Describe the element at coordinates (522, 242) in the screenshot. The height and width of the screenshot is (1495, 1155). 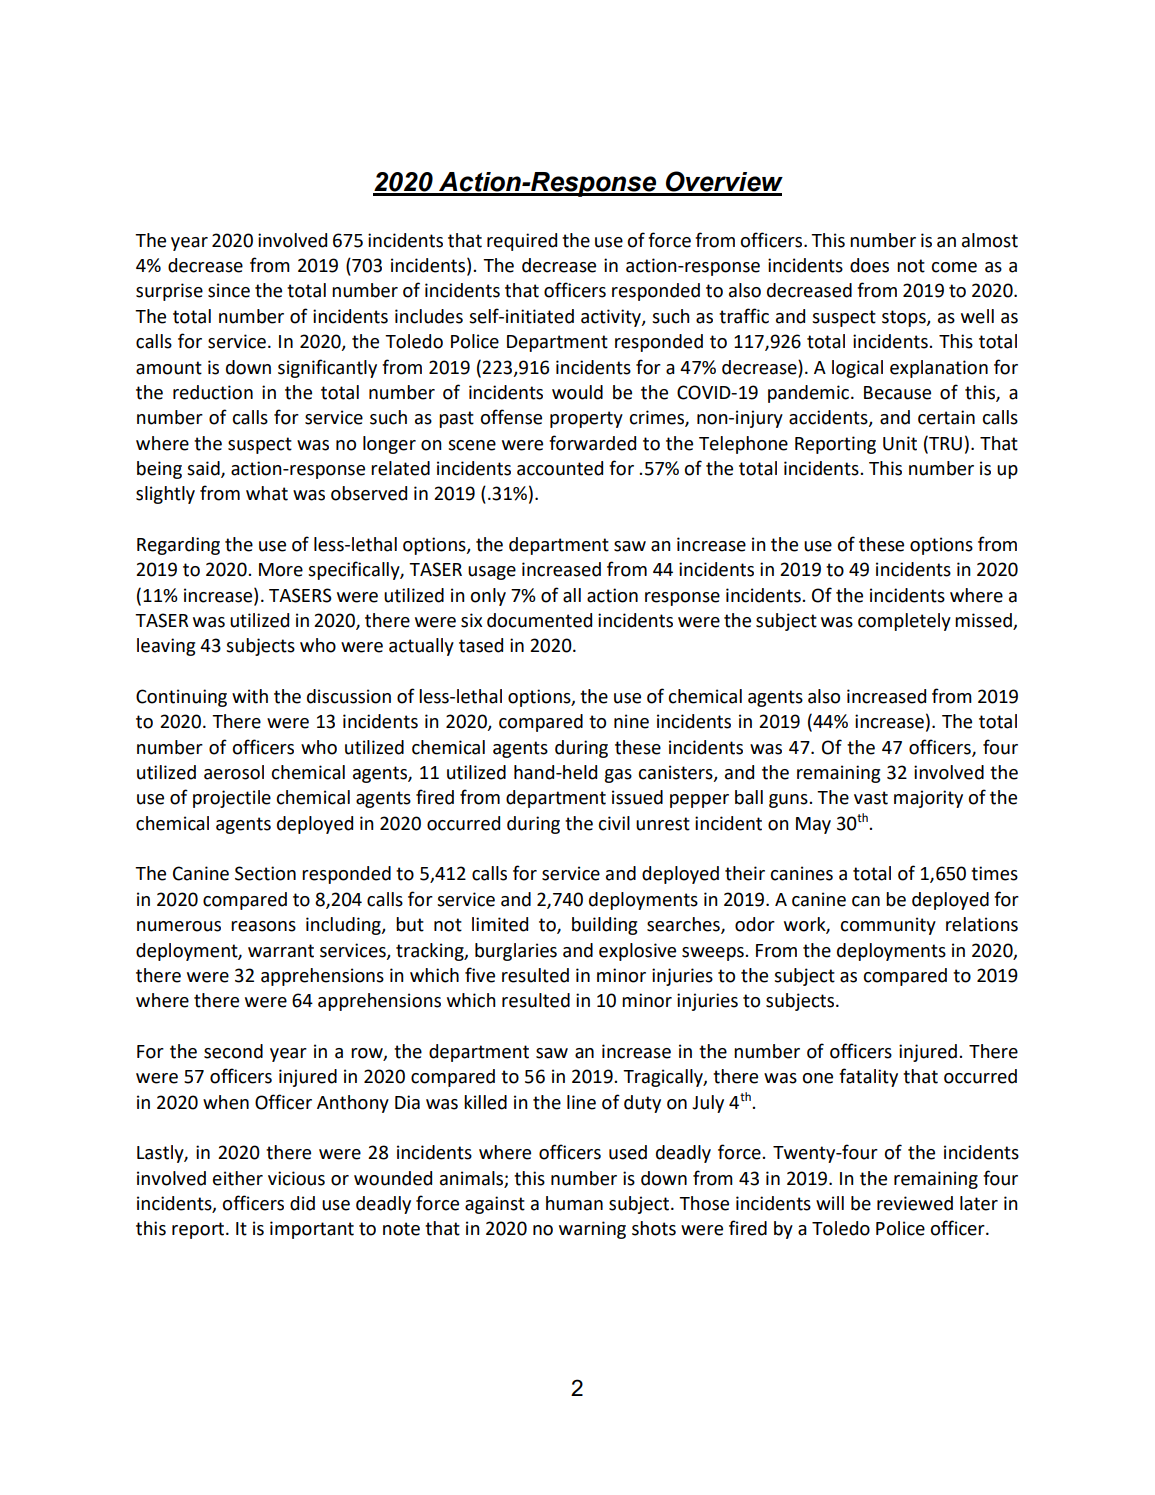
I see `required` at that location.
